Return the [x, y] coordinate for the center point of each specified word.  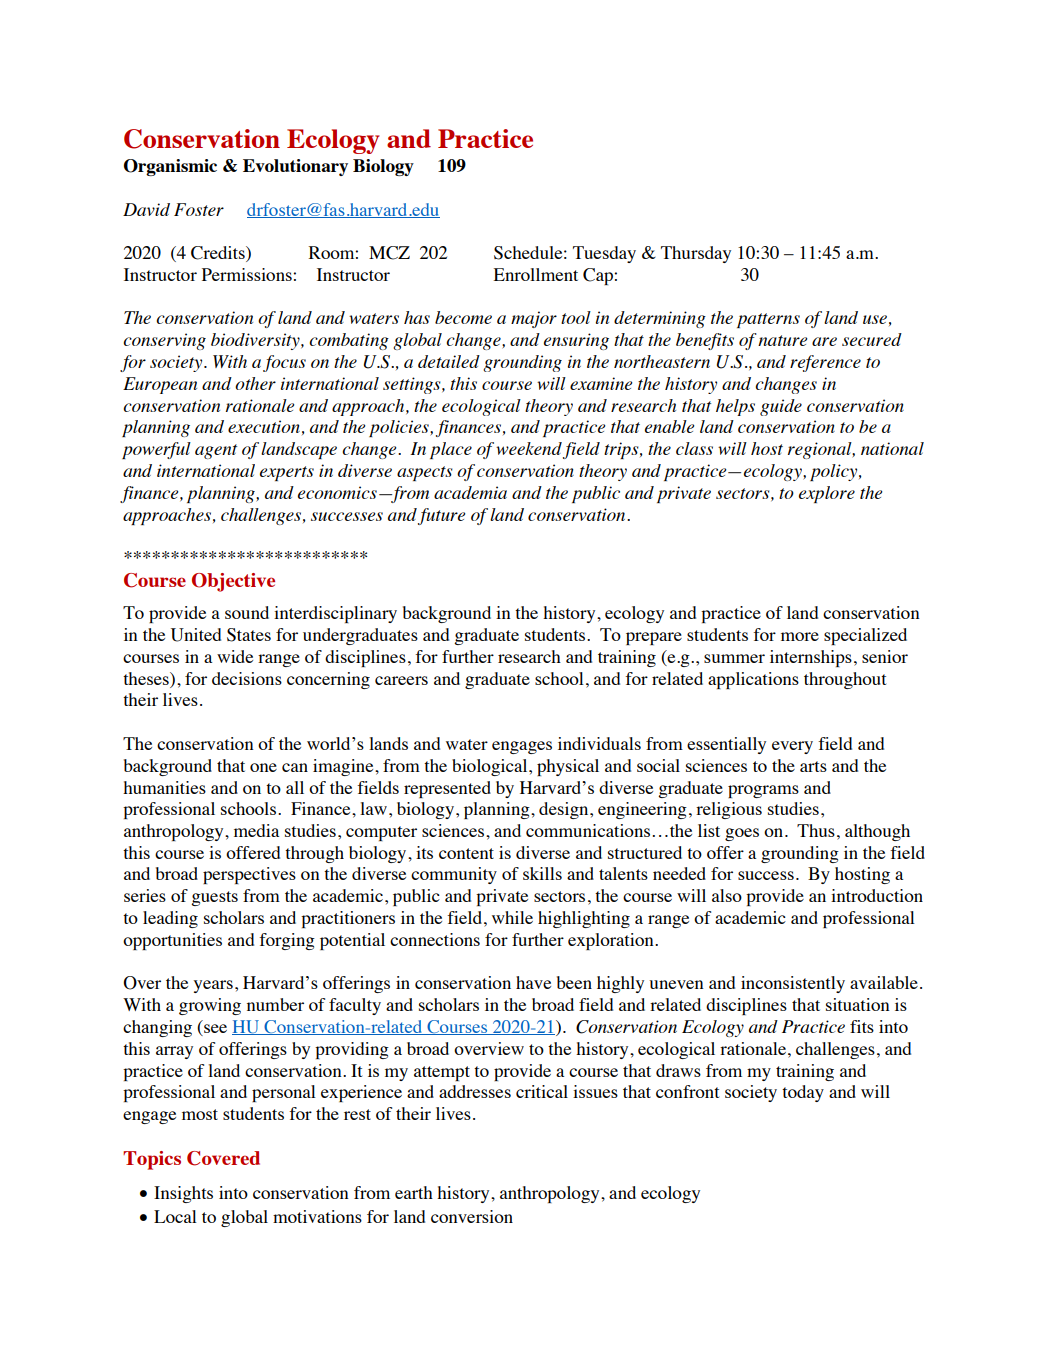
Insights [183, 1194]
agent [216, 451]
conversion [472, 1216]
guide [781, 407]
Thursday [696, 254]
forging [287, 941]
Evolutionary [295, 167]
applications [753, 680]
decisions [247, 678]
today [803, 1093]
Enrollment [536, 274]
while [512, 917]
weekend [529, 448]
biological [491, 767]
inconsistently [793, 984]
